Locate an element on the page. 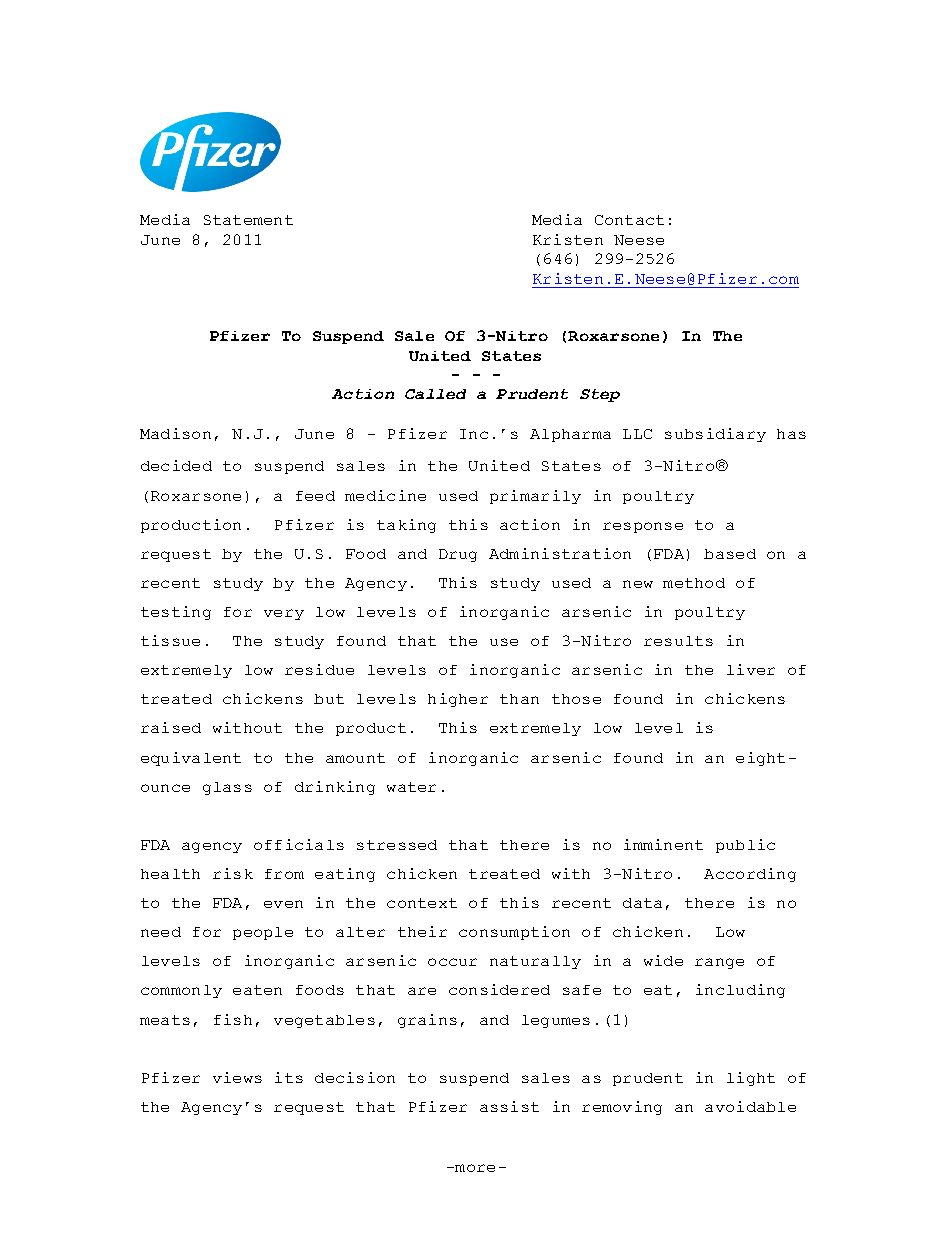 This image has width=952, height=1233. tissue is located at coordinates (170, 640).
